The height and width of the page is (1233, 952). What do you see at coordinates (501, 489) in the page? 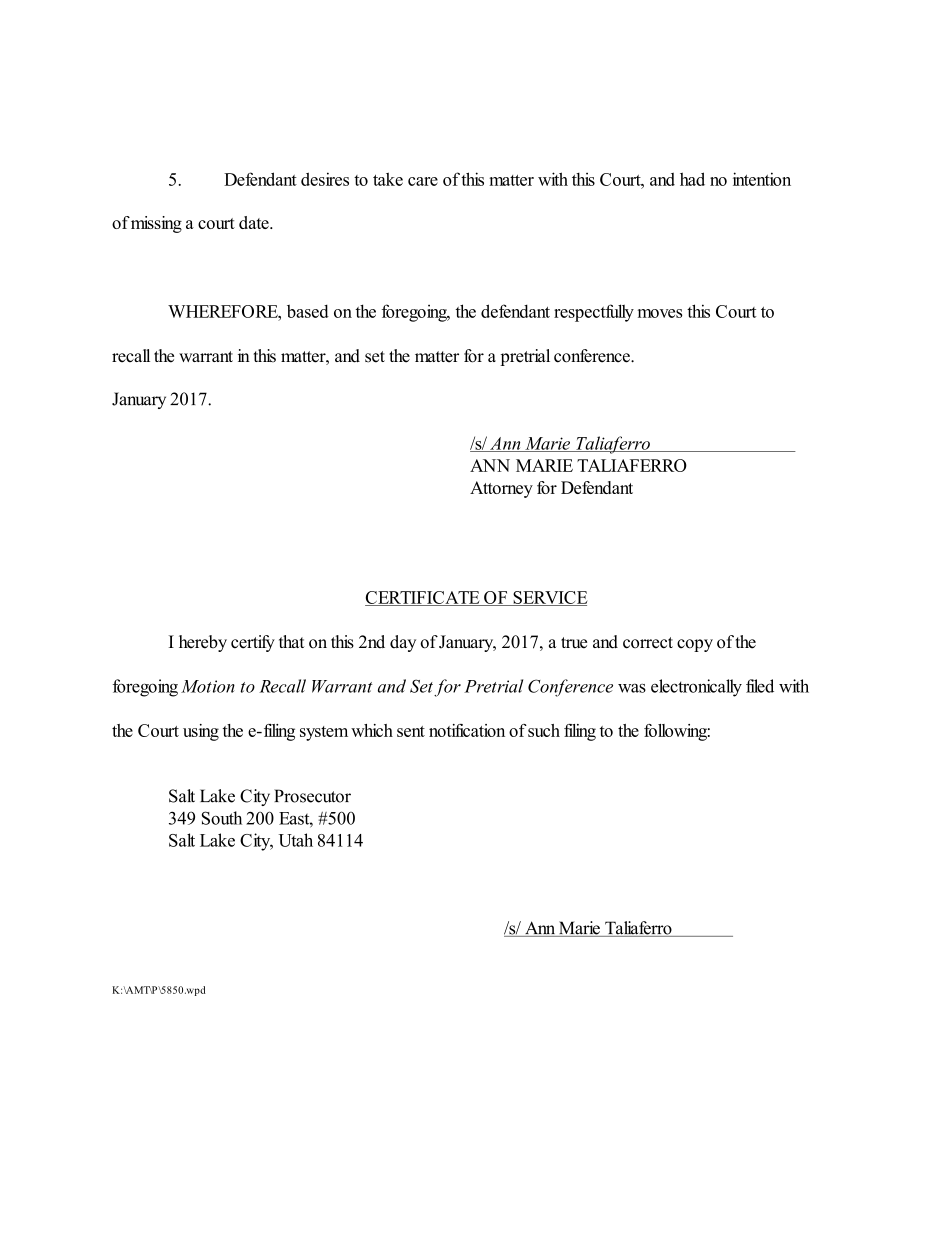
I see `Attorney` at bounding box center [501, 489].
